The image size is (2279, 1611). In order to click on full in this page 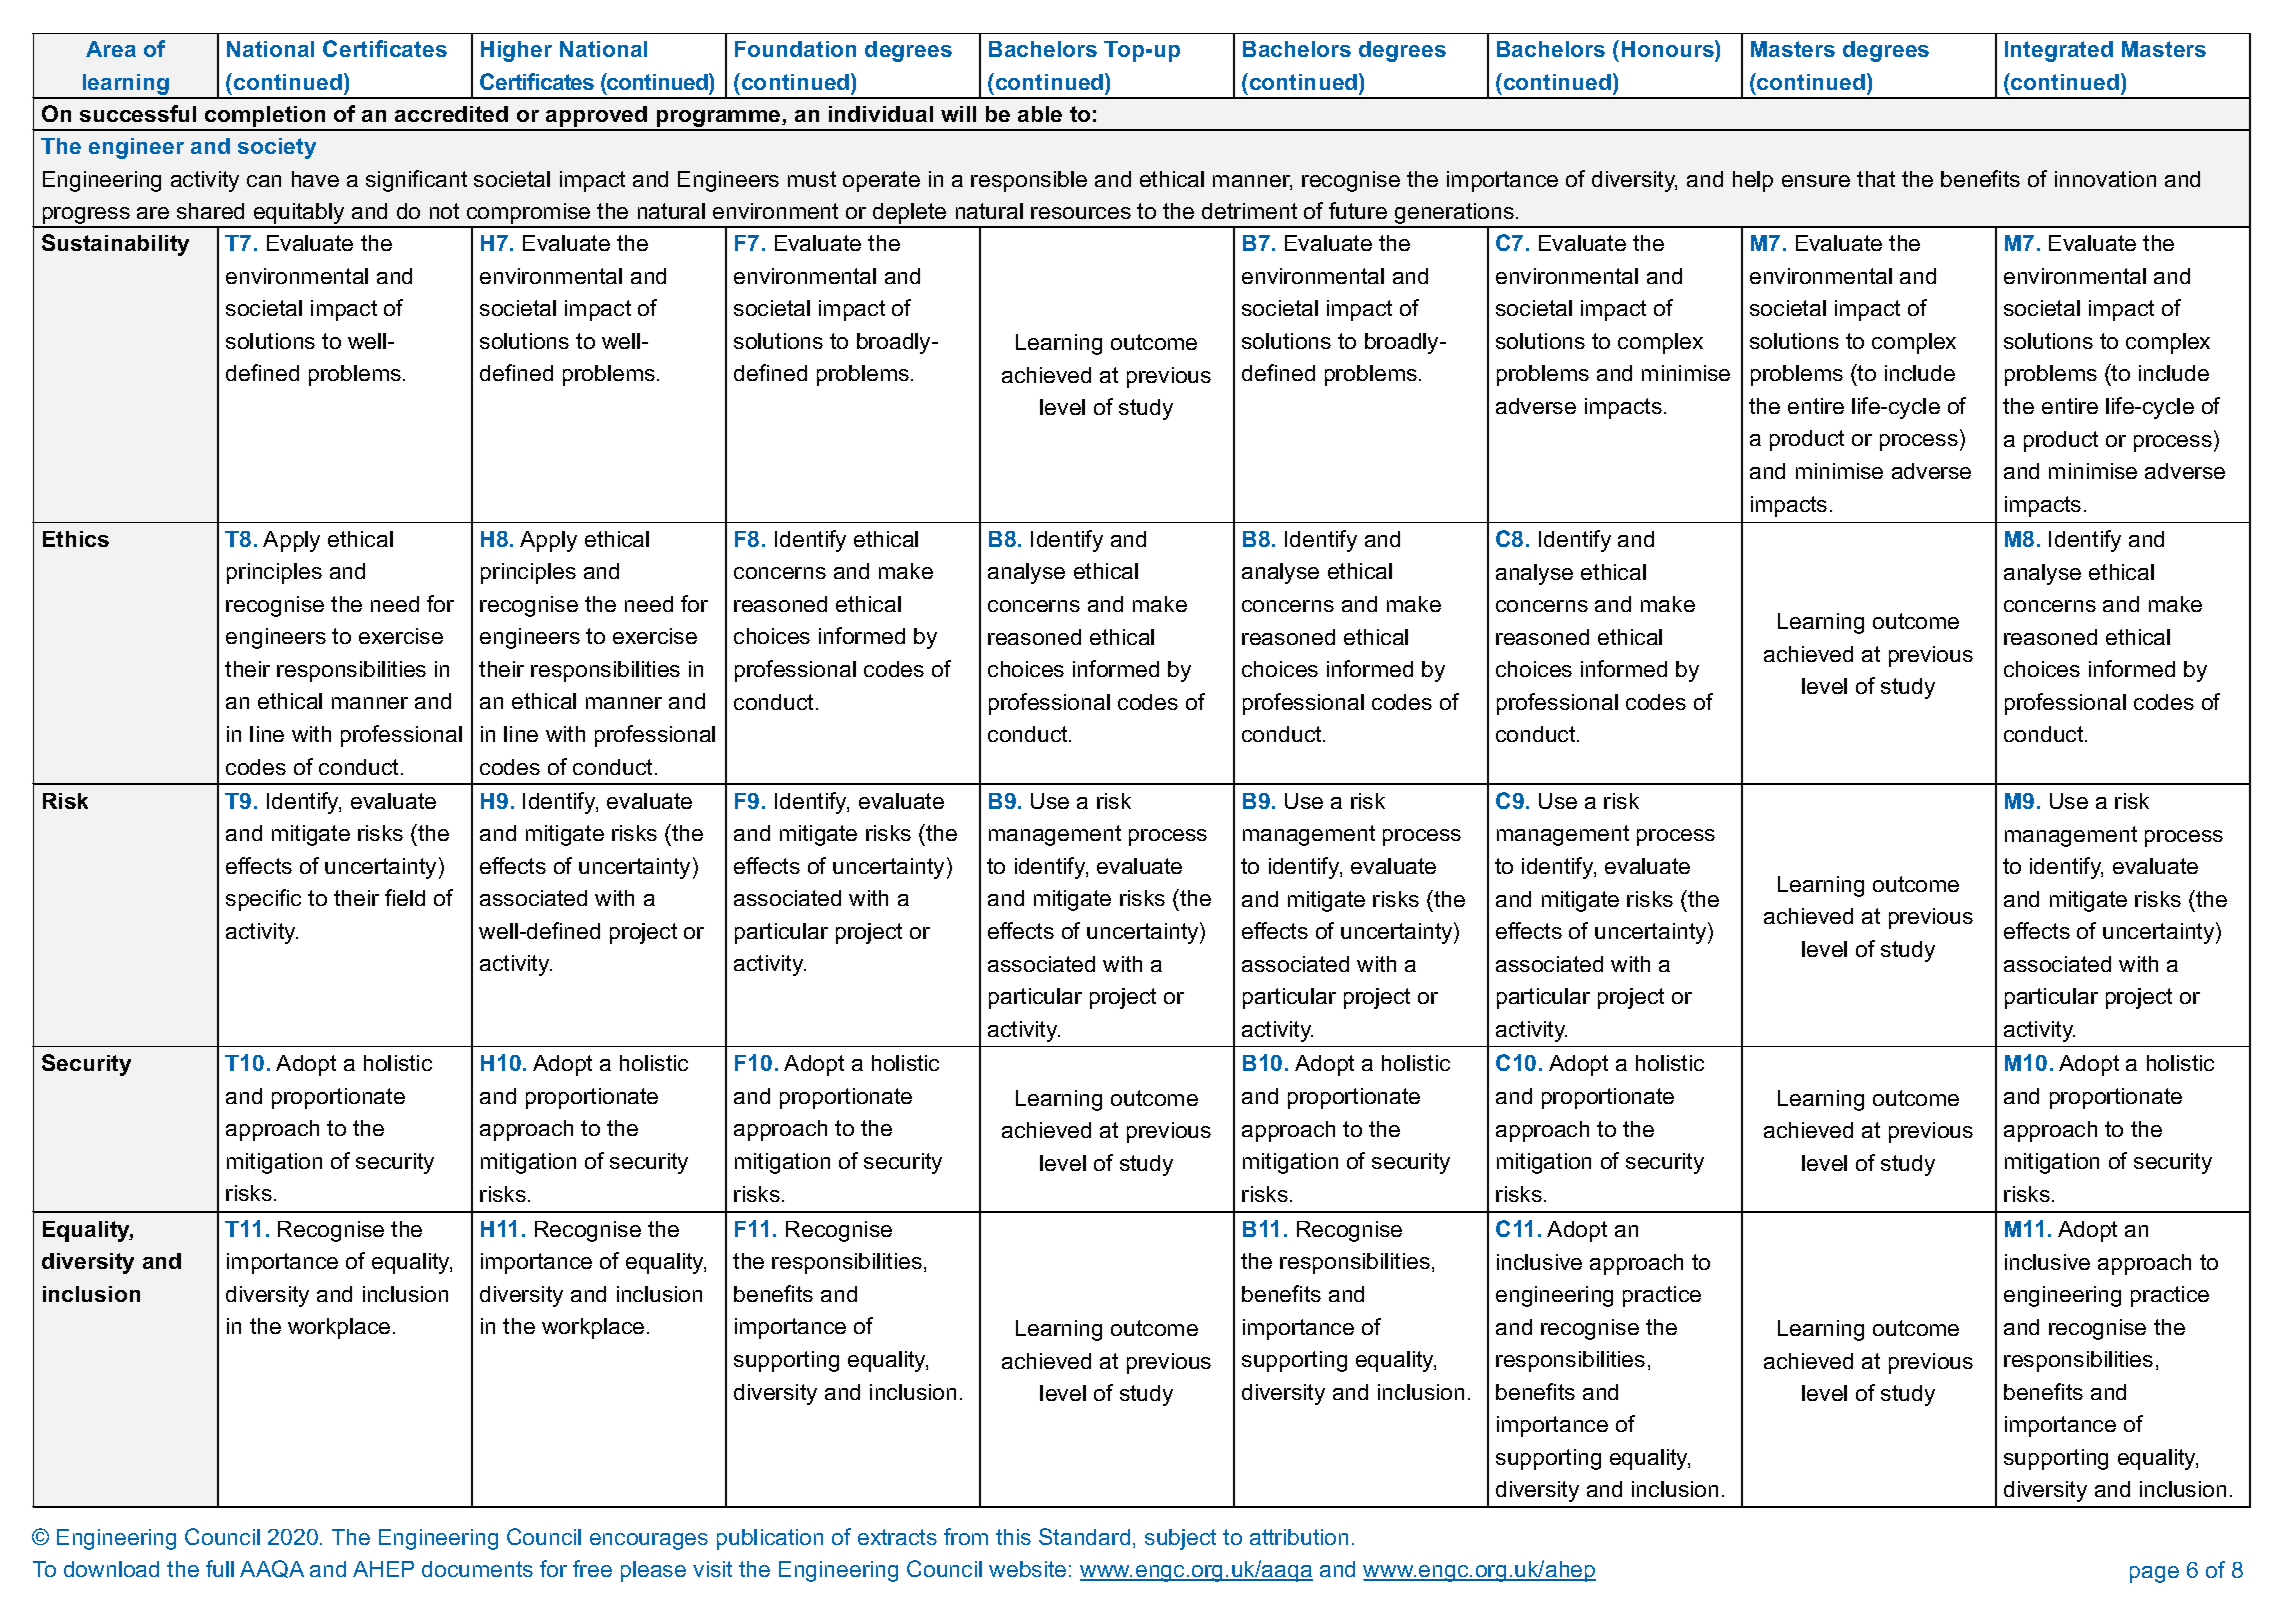, I will do `click(220, 1568)`.
